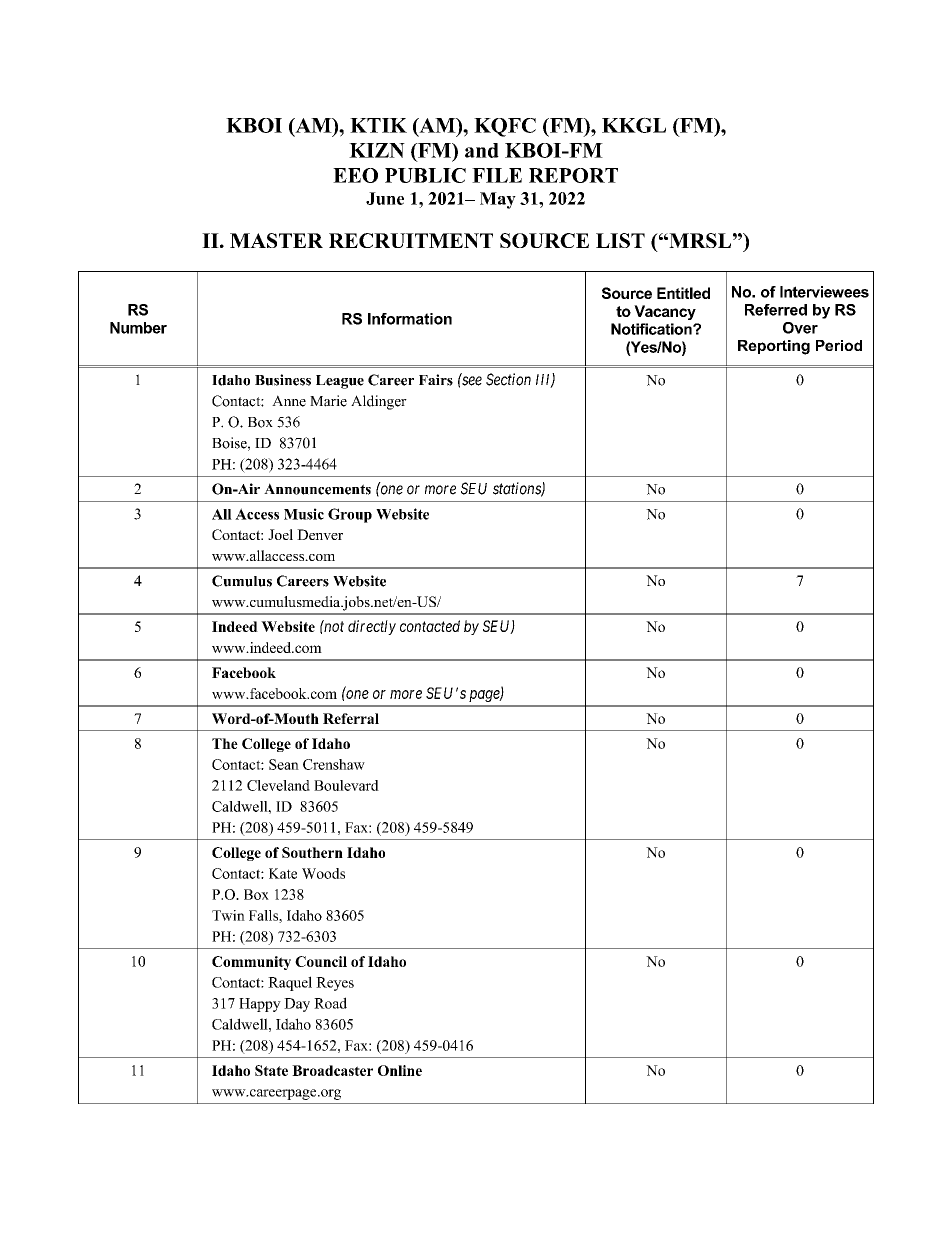  Describe the element at coordinates (400, 1070) in the image. I see `Online` at that location.
